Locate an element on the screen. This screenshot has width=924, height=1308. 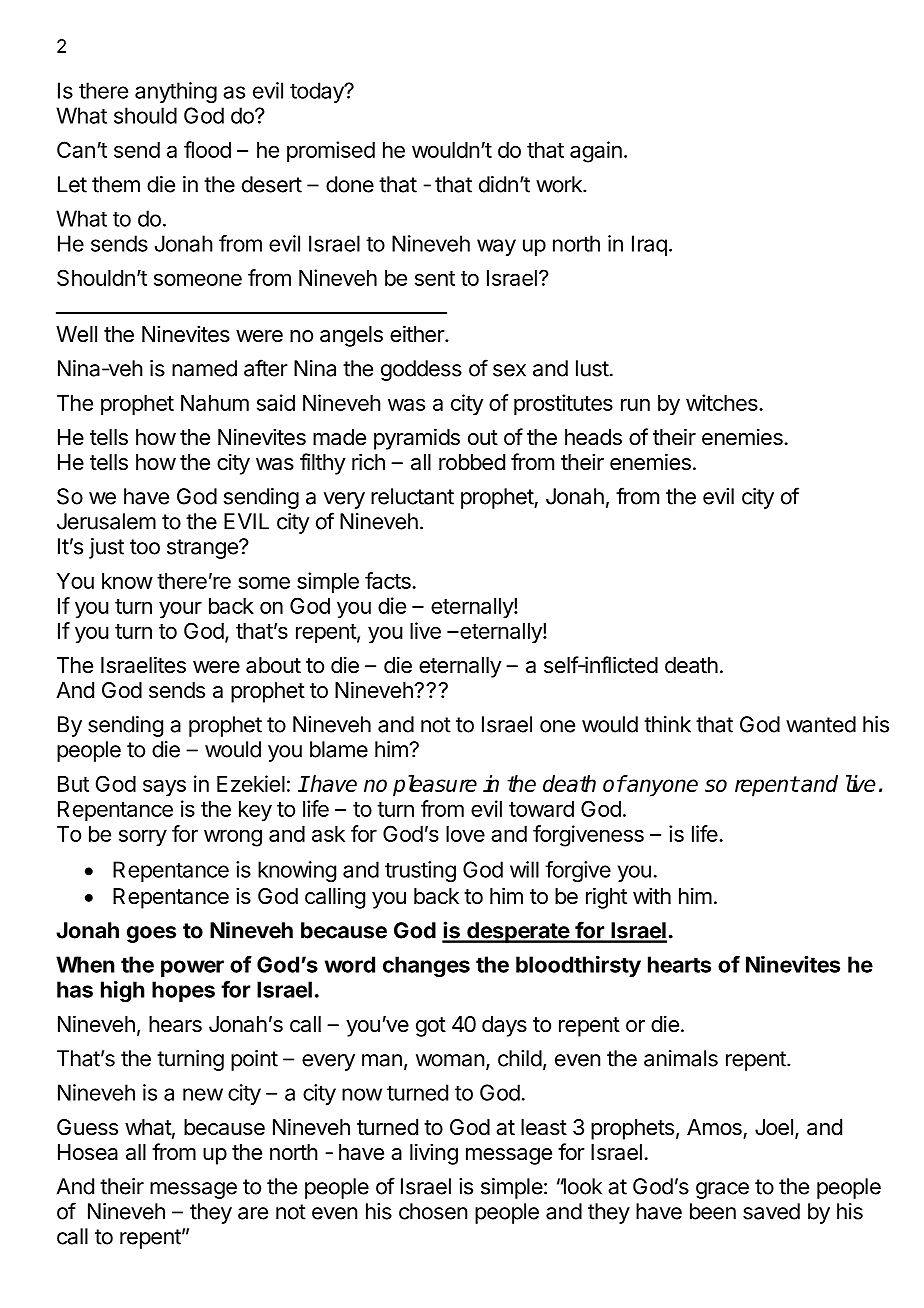
again is located at coordinates (596, 152).
